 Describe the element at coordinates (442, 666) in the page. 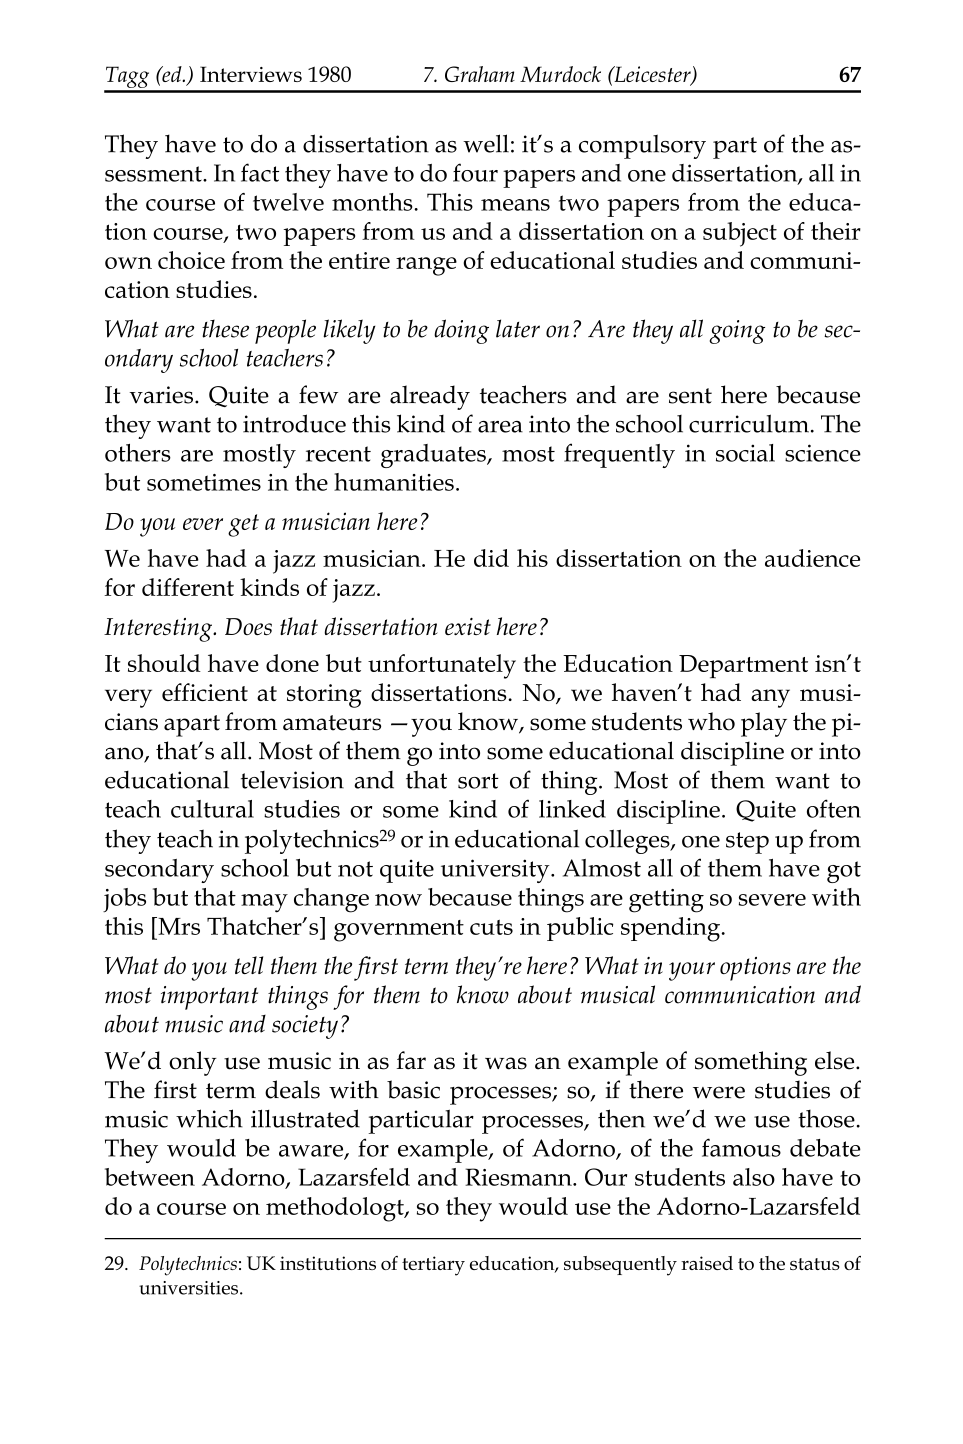

I see `unfortunately` at that location.
